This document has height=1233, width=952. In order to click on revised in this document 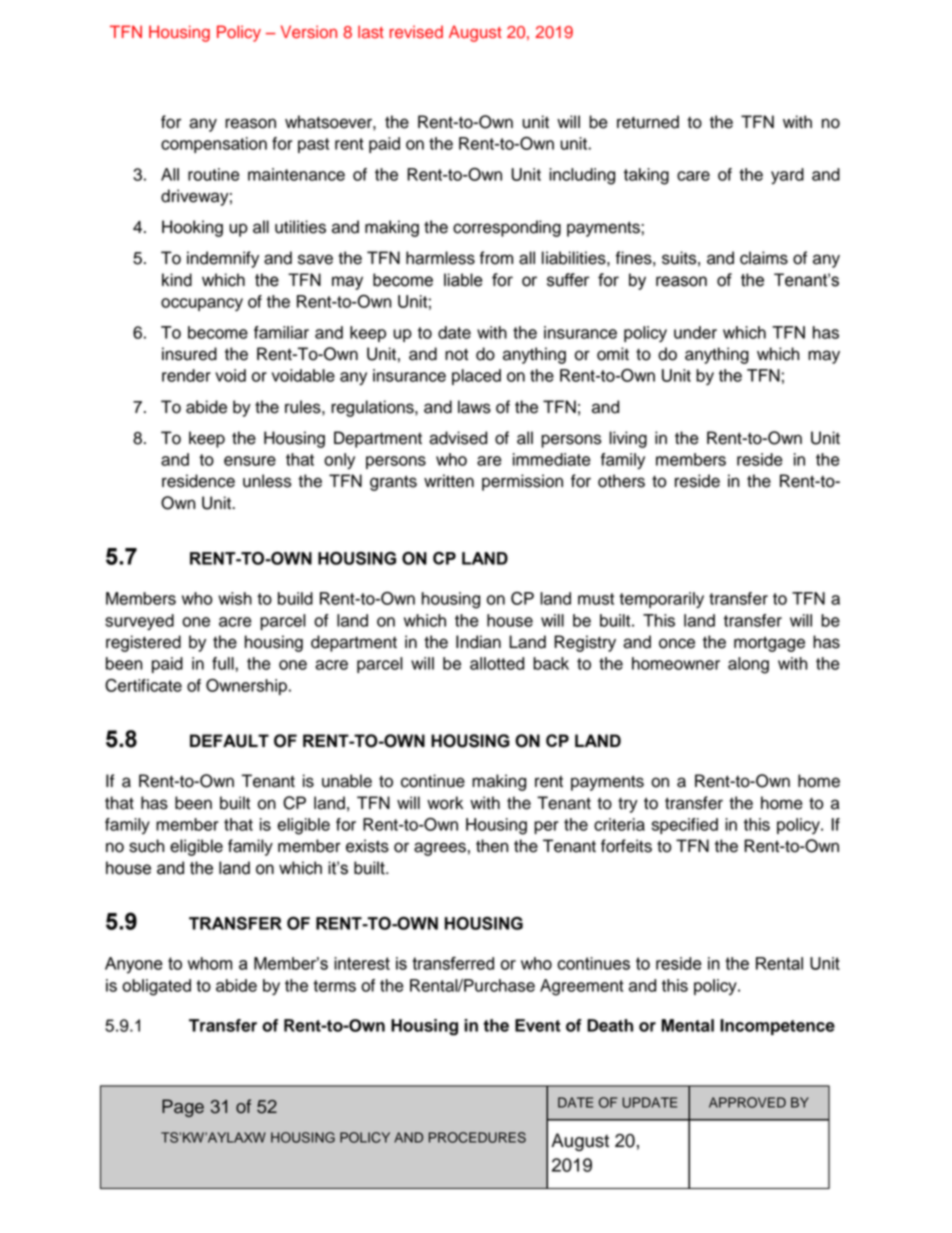, I will do `click(416, 32)`.
